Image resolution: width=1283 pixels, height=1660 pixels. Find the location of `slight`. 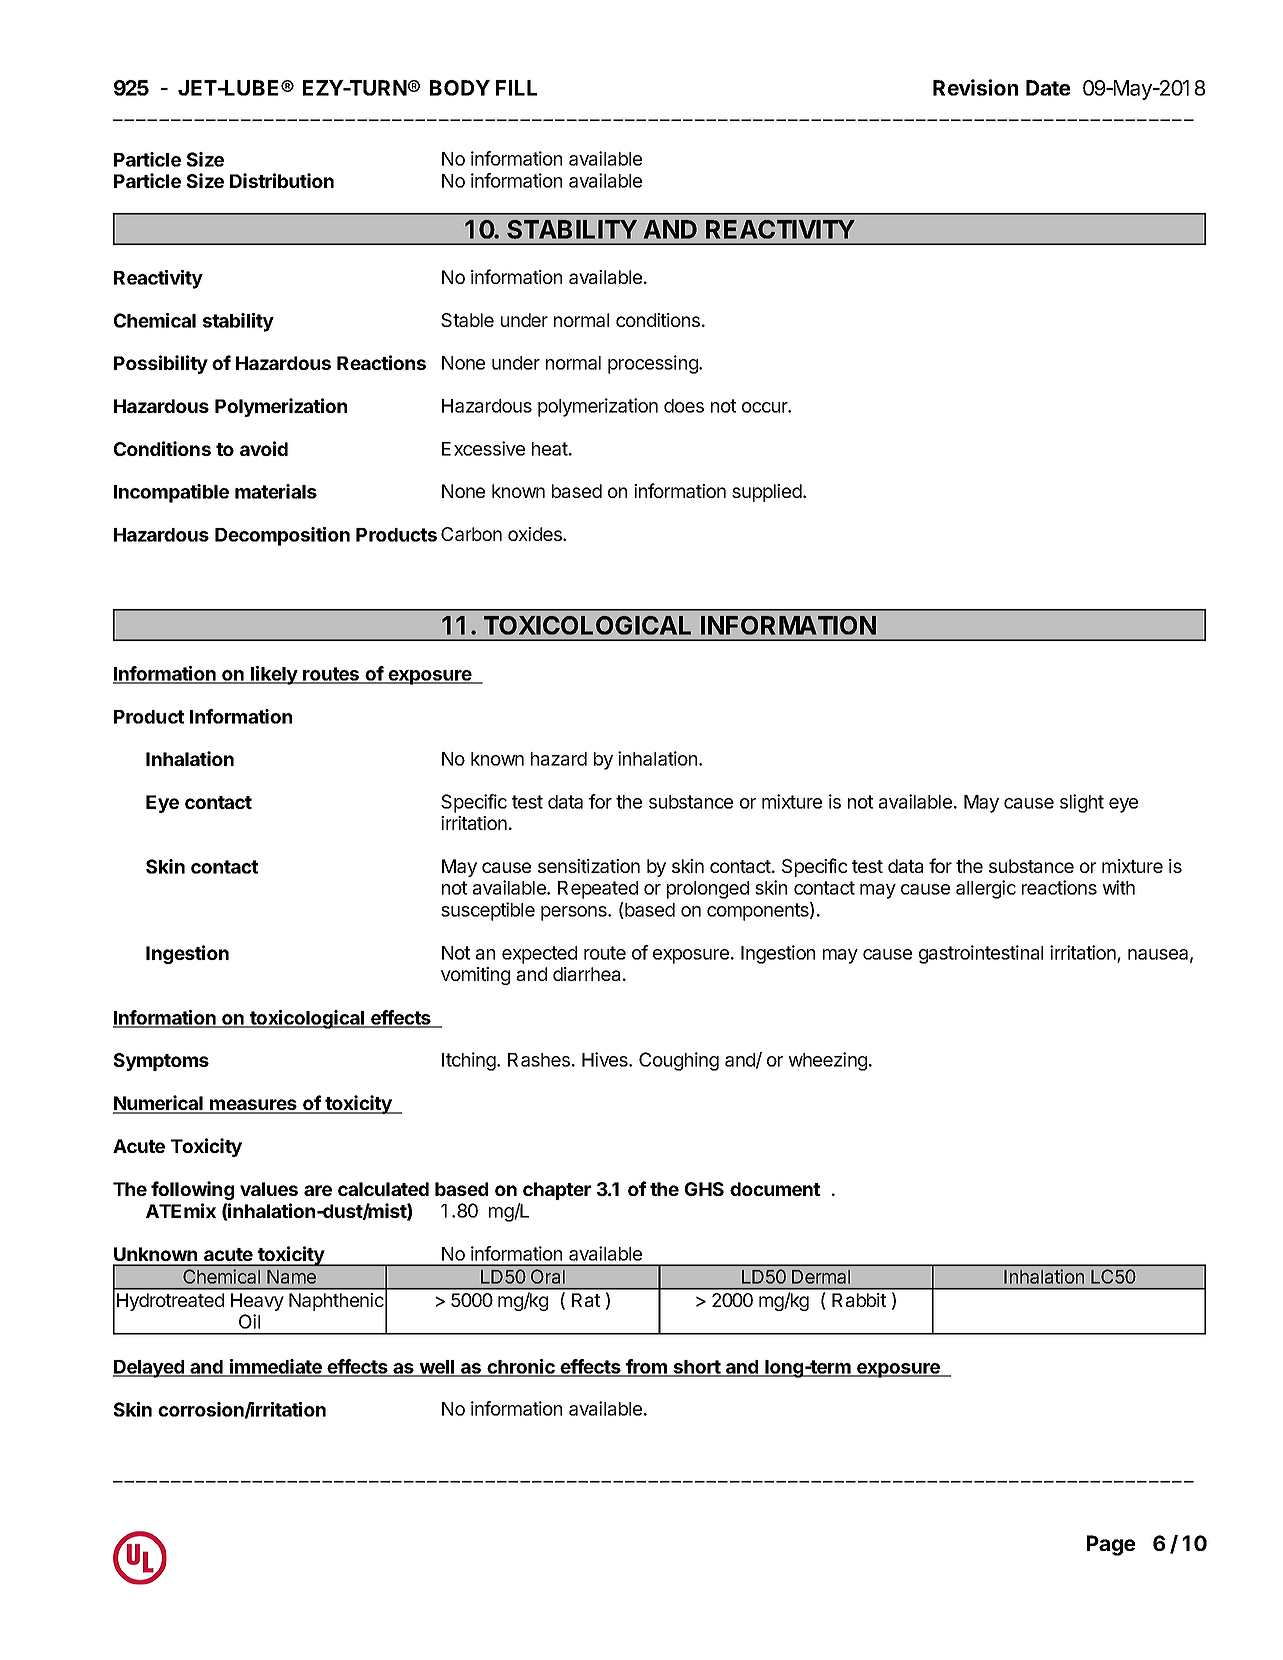

slight is located at coordinates (1082, 803).
